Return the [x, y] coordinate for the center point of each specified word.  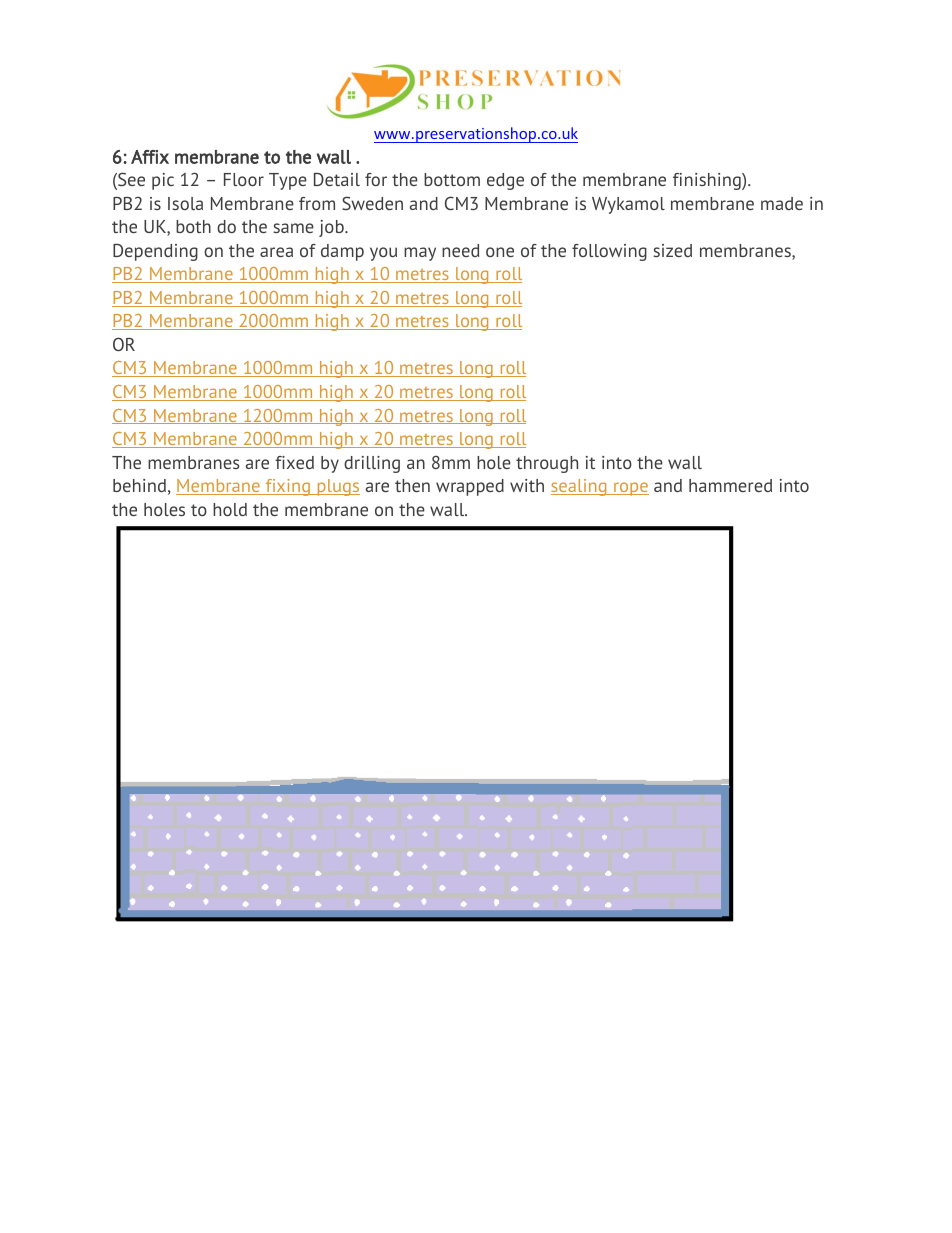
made [782, 203]
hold [230, 509]
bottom [452, 179]
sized [672, 250]
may [420, 254]
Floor [244, 179]
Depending [155, 252]
